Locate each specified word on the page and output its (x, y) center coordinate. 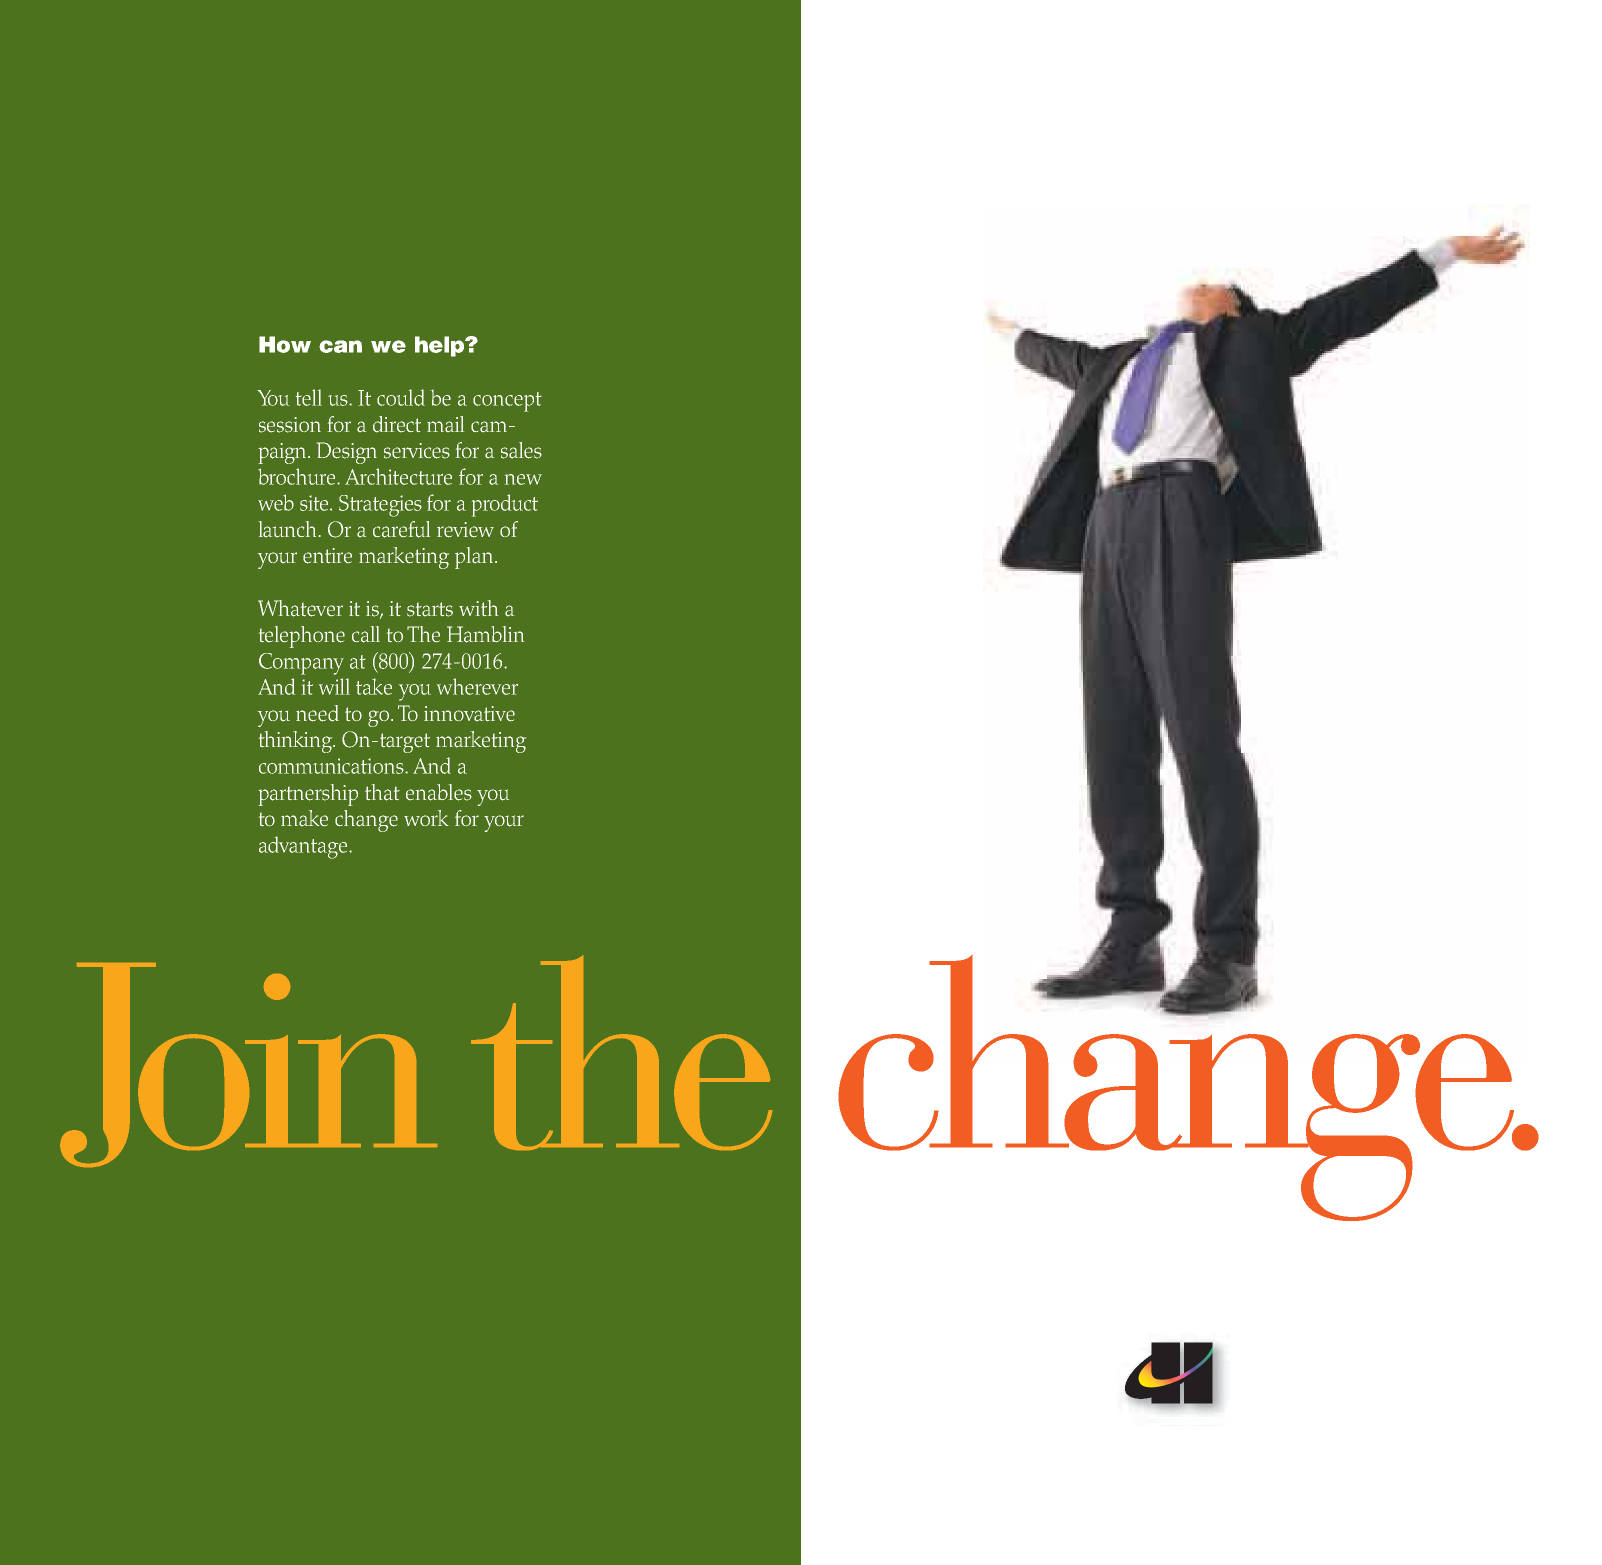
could (401, 397)
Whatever (300, 608)
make (304, 818)
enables (439, 792)
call (366, 634)
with (478, 608)
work (426, 818)
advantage (304, 847)
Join (248, 1065)
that (382, 792)
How (285, 344)
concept (507, 402)
